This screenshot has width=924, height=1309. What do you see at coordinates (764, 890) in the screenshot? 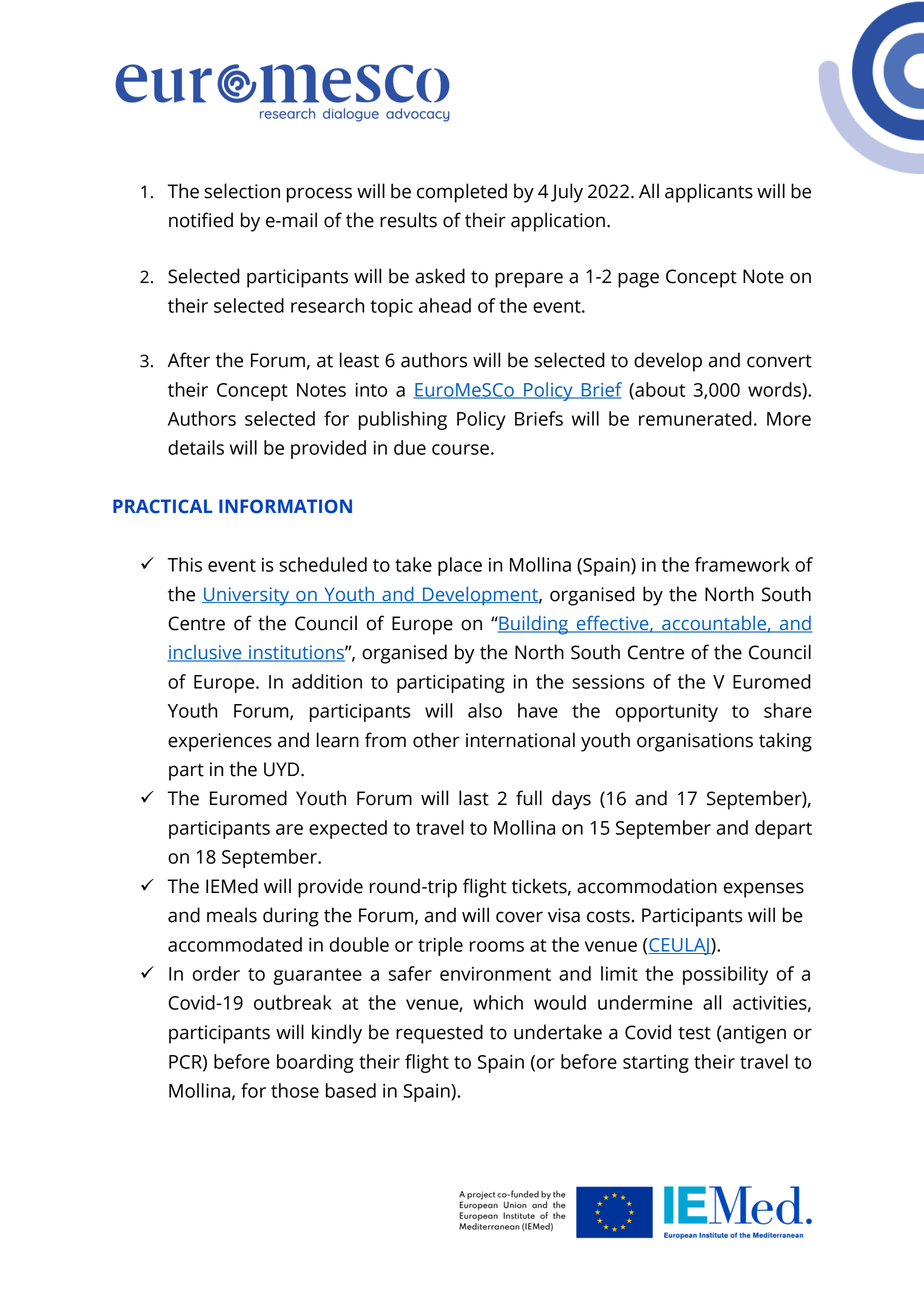
I see `expenses` at bounding box center [764, 890].
